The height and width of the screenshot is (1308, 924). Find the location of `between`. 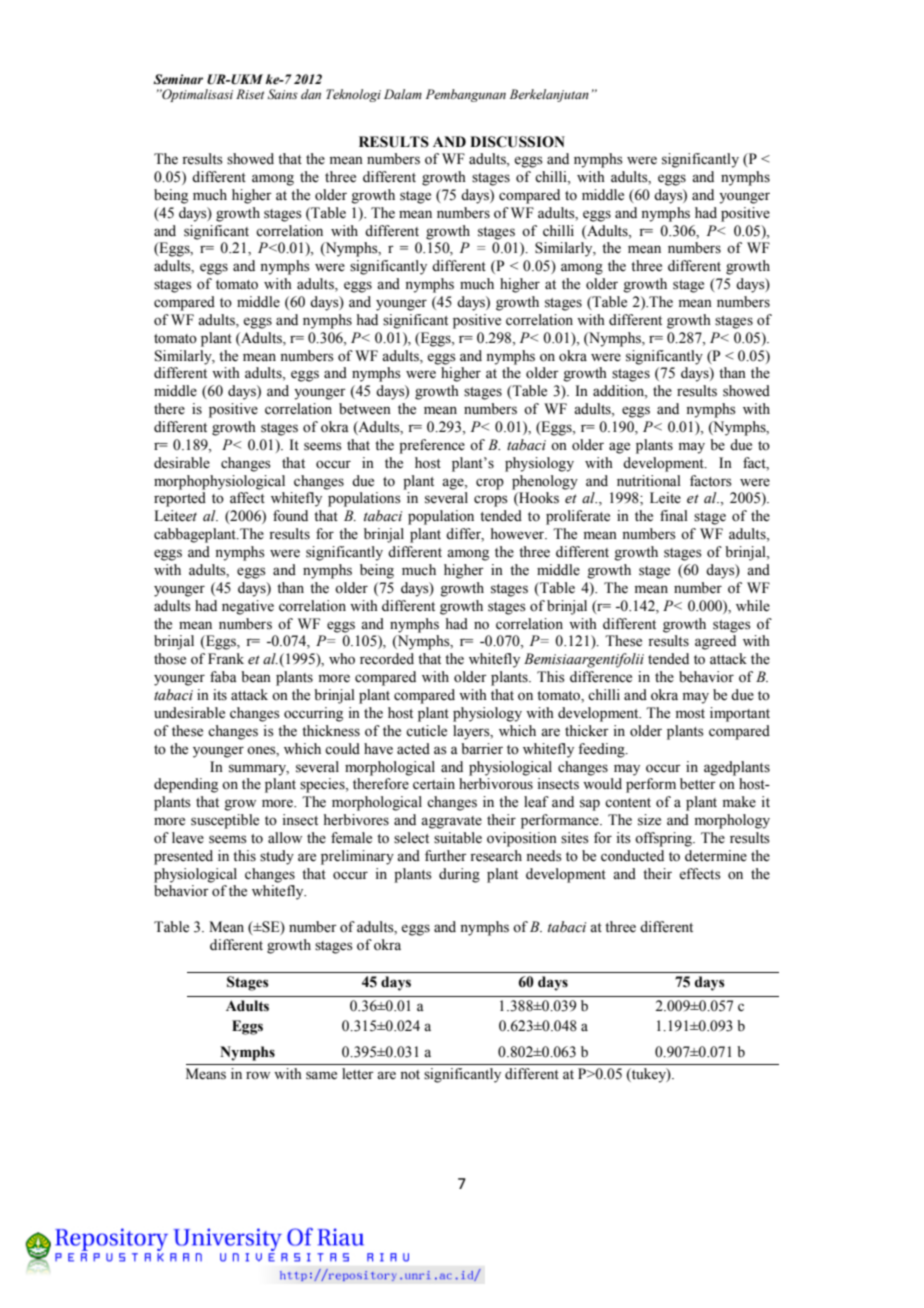

between is located at coordinates (365, 409).
